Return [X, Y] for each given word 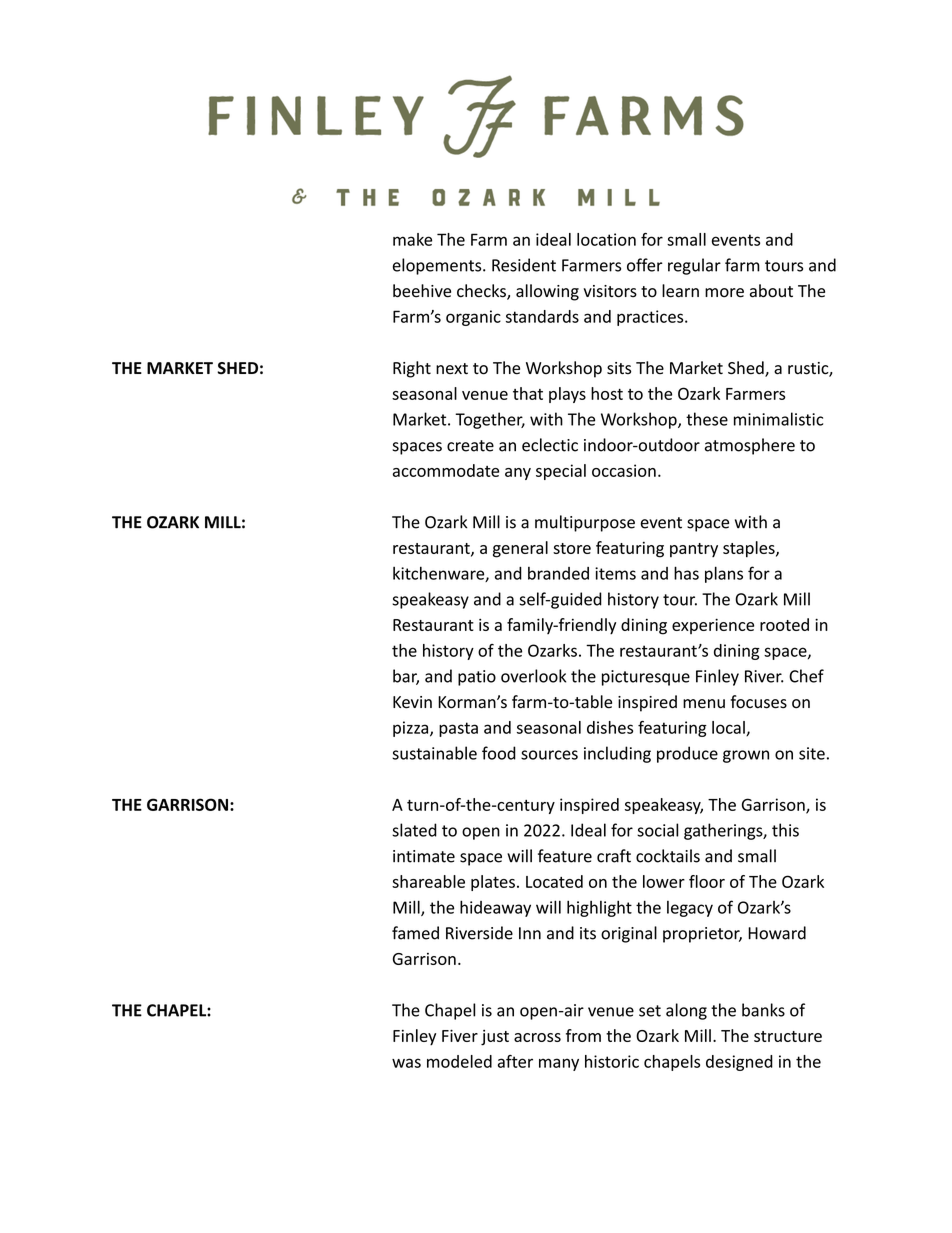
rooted [784, 624]
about [771, 291]
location [606, 239]
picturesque [646, 678]
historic [612, 1061]
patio [477, 678]
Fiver [460, 1035]
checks [482, 292]
